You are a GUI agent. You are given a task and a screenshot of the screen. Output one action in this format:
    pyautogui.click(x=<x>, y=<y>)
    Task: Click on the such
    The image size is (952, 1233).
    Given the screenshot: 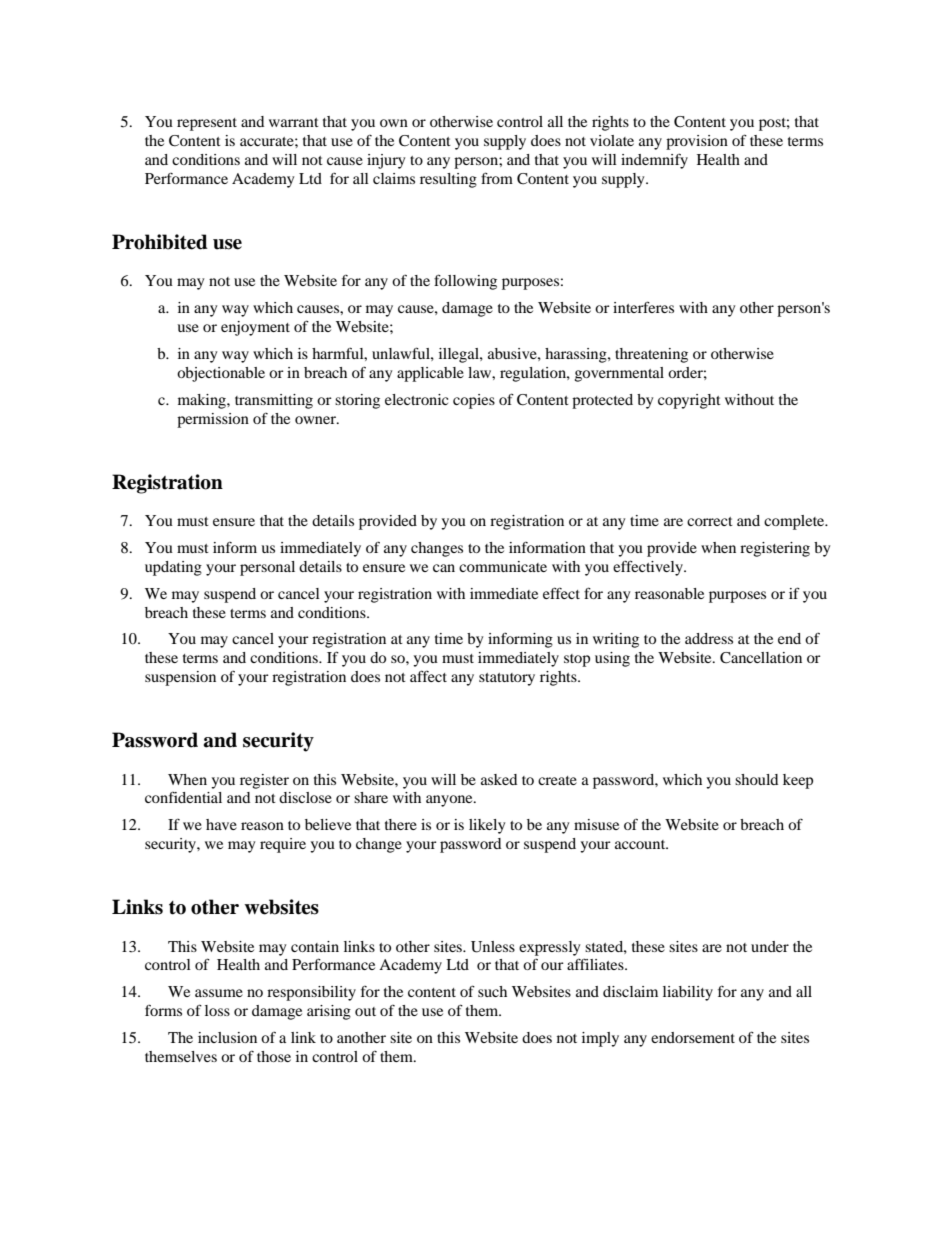 What is the action you would take?
    pyautogui.click(x=492, y=991)
